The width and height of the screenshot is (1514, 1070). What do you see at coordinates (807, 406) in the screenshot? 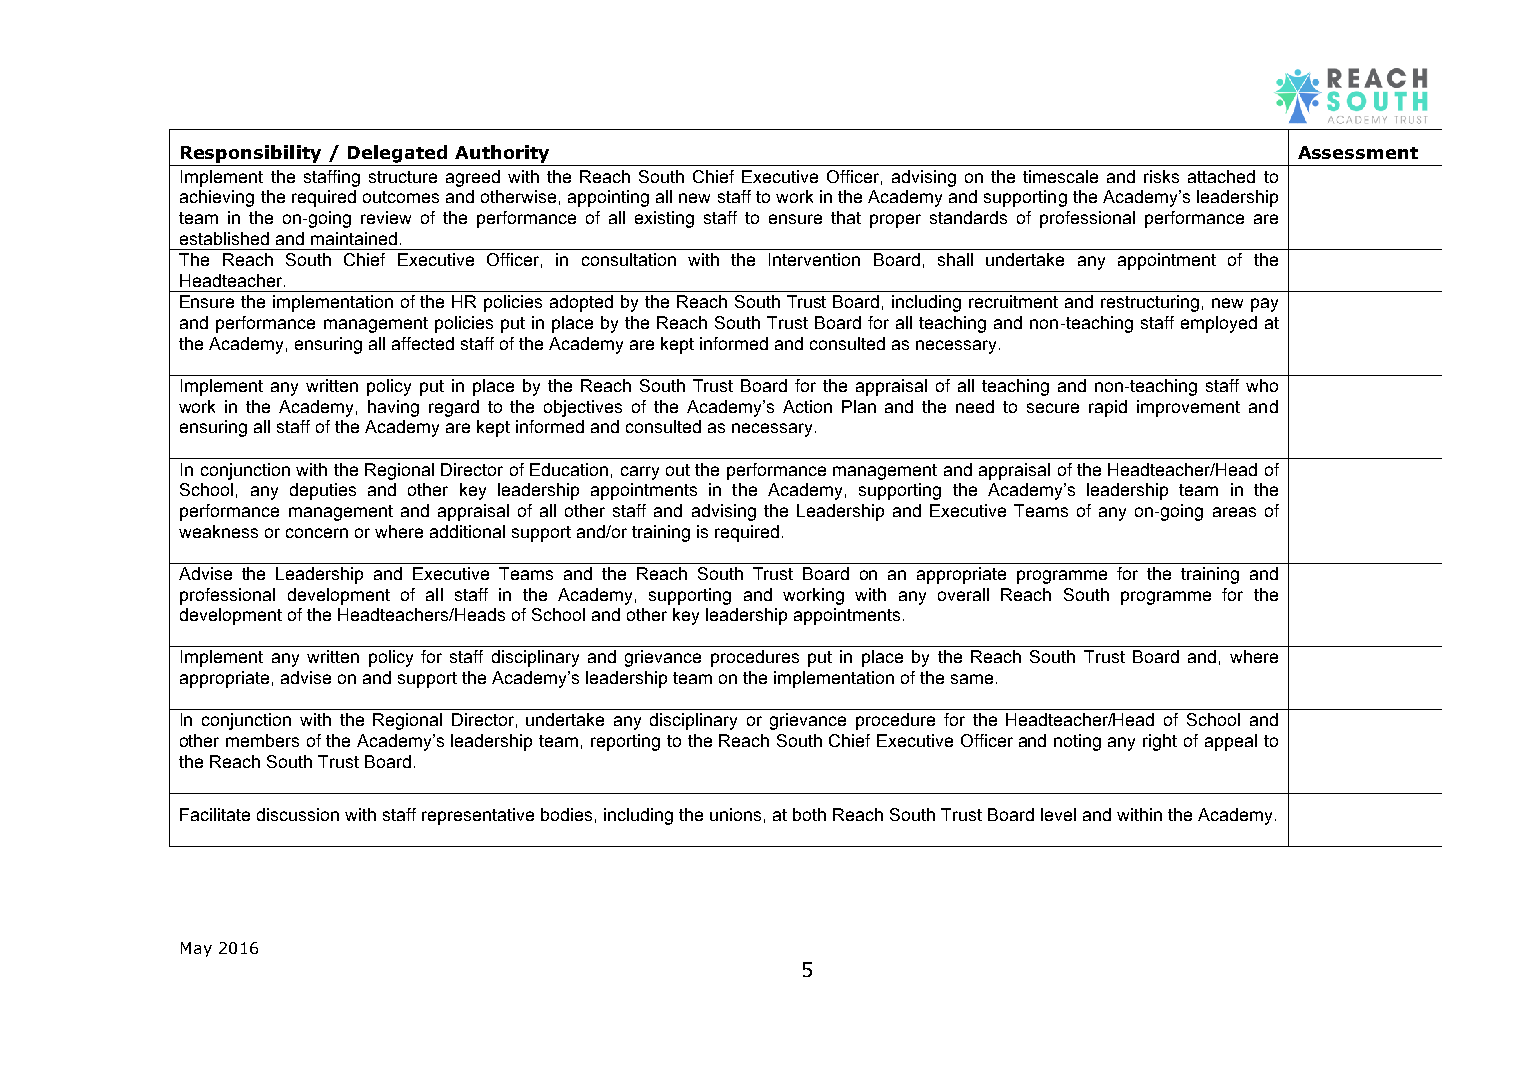
I see `Action` at bounding box center [807, 406].
